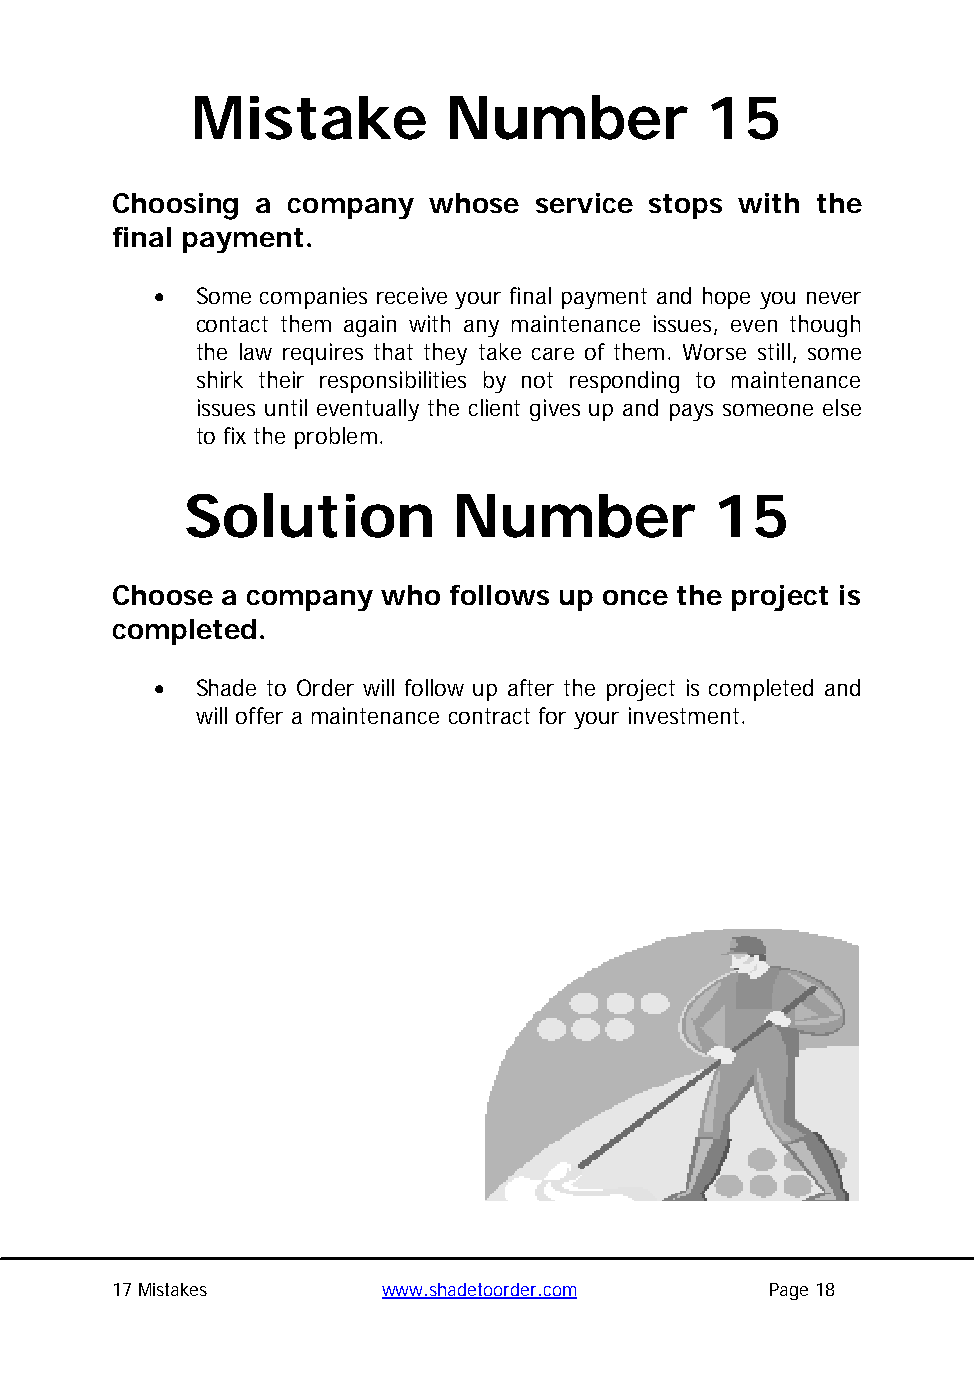 This image has width=974, height=1382. Describe the element at coordinates (531, 687) in the image. I see `after` at that location.
